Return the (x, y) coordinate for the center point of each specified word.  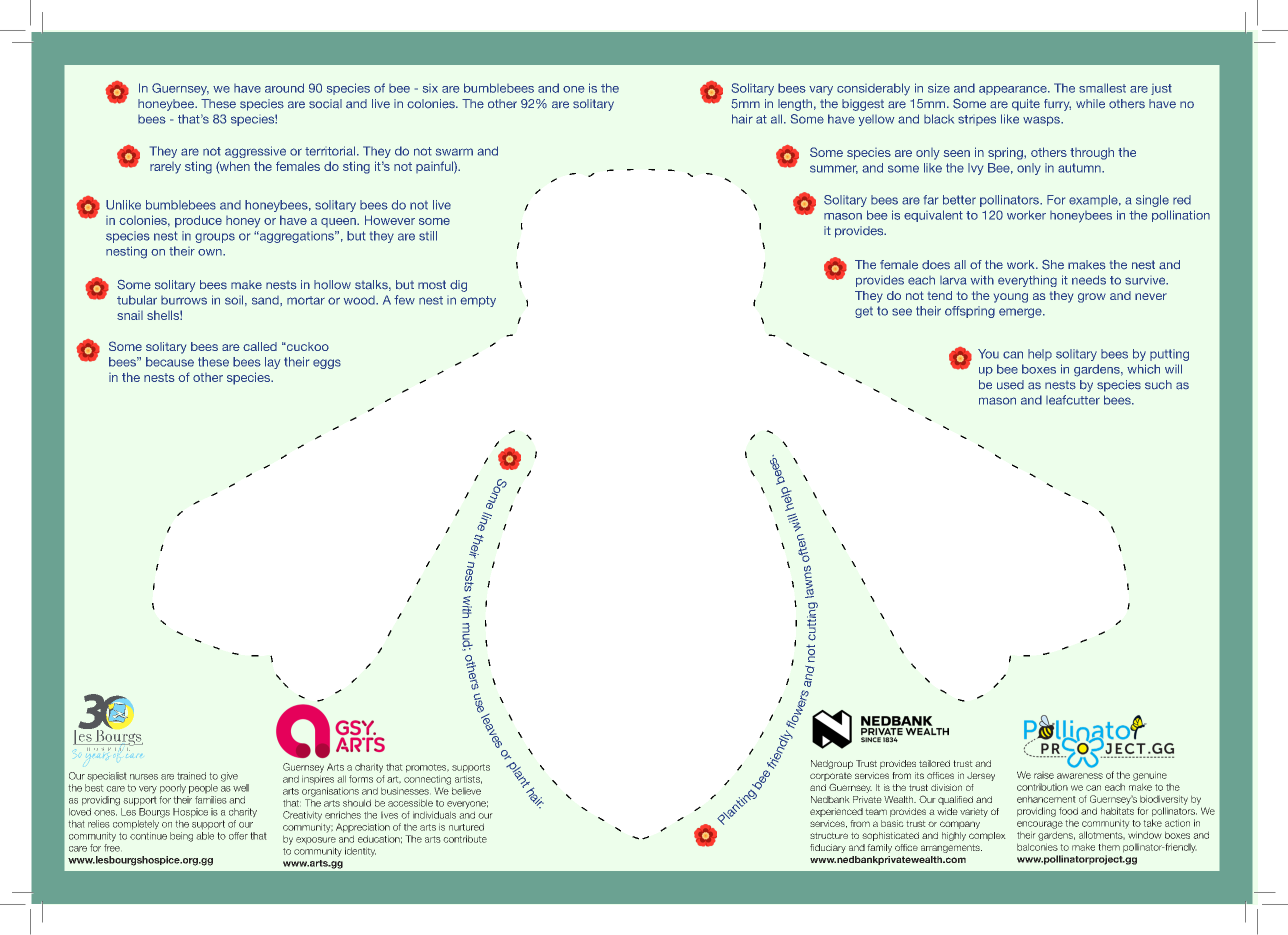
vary (821, 91)
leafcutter (1073, 400)
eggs (327, 364)
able (205, 836)
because (170, 362)
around (284, 88)
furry (1057, 105)
